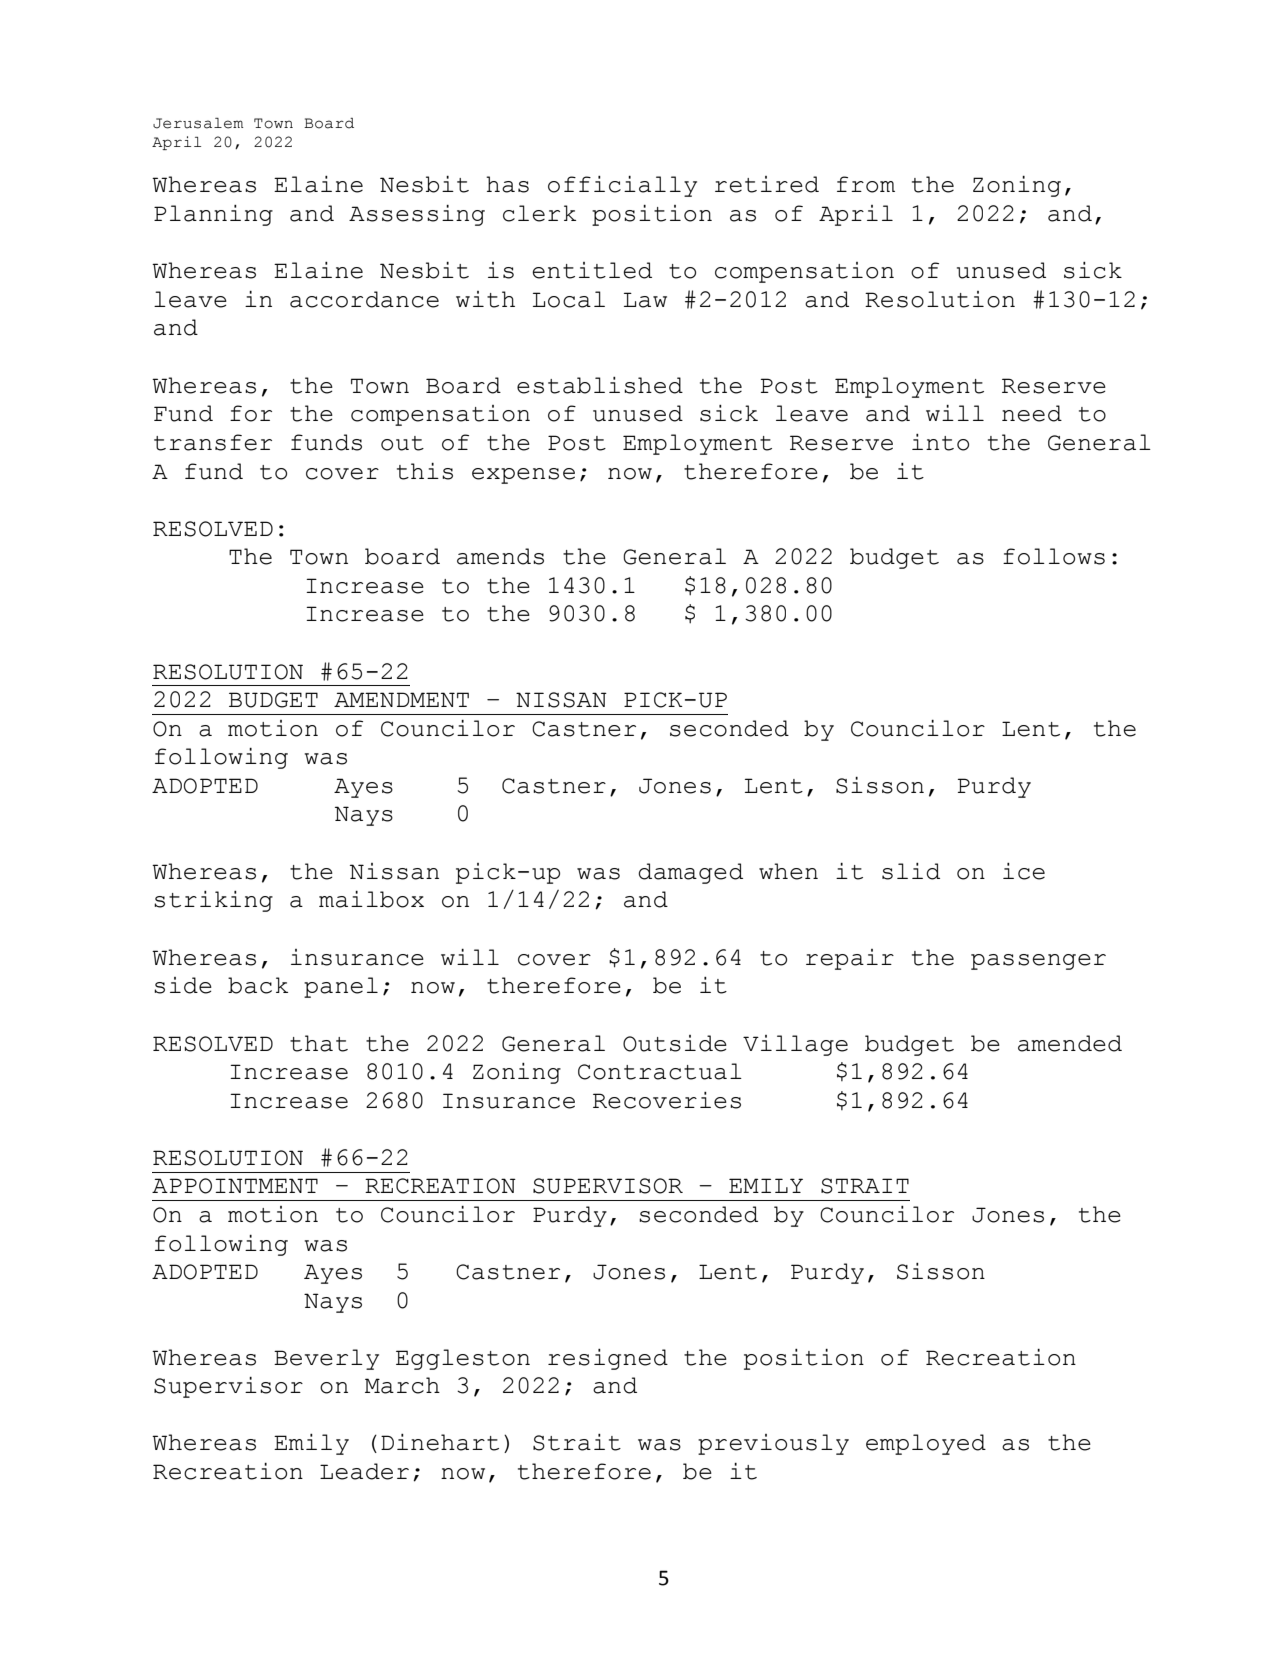  Describe the element at coordinates (622, 186) in the screenshot. I see `officially` at that location.
